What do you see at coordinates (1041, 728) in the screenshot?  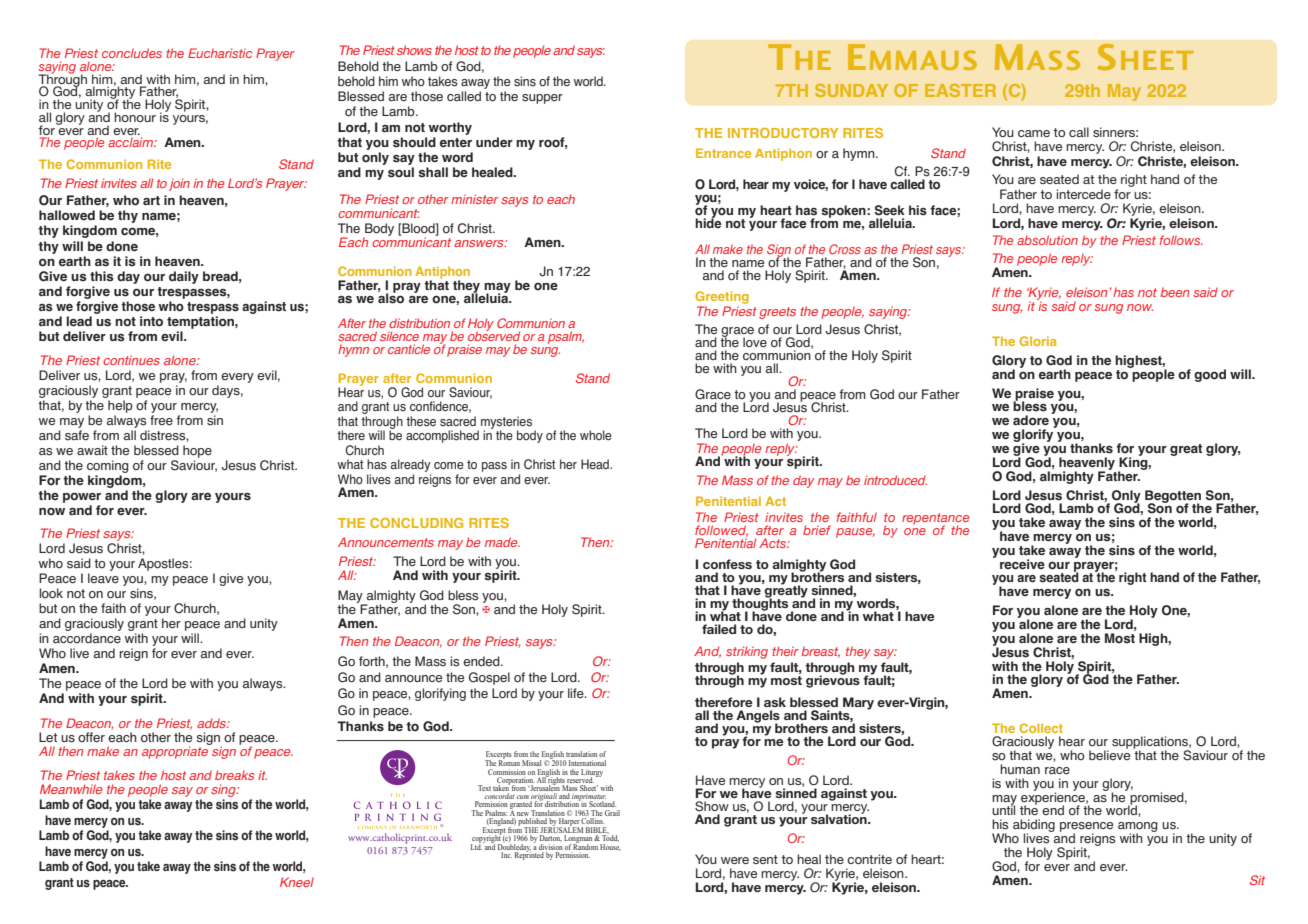 I see `Collect` at bounding box center [1041, 728].
